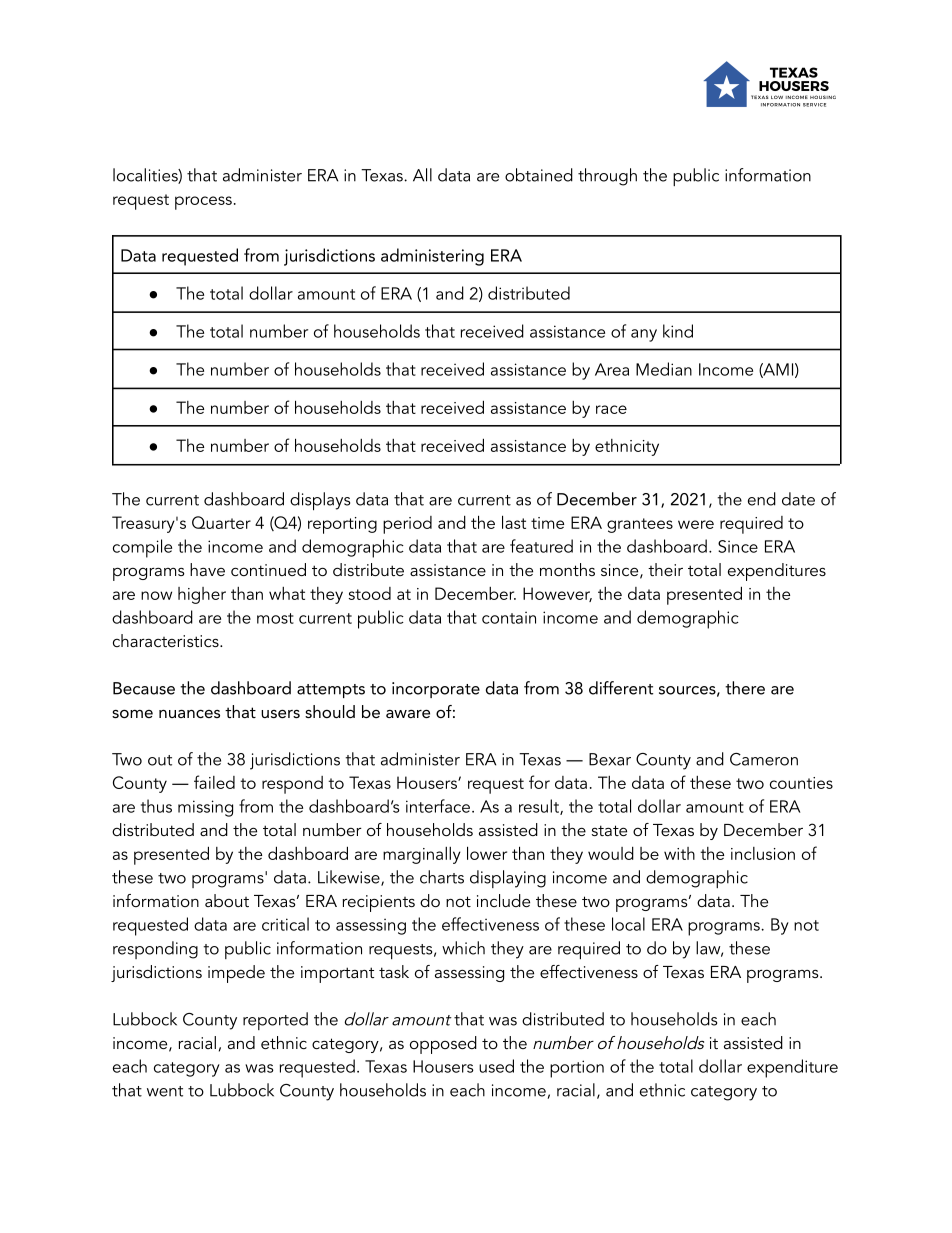 The image size is (952, 1233). Describe the element at coordinates (607, 177) in the screenshot. I see `through` at that location.
